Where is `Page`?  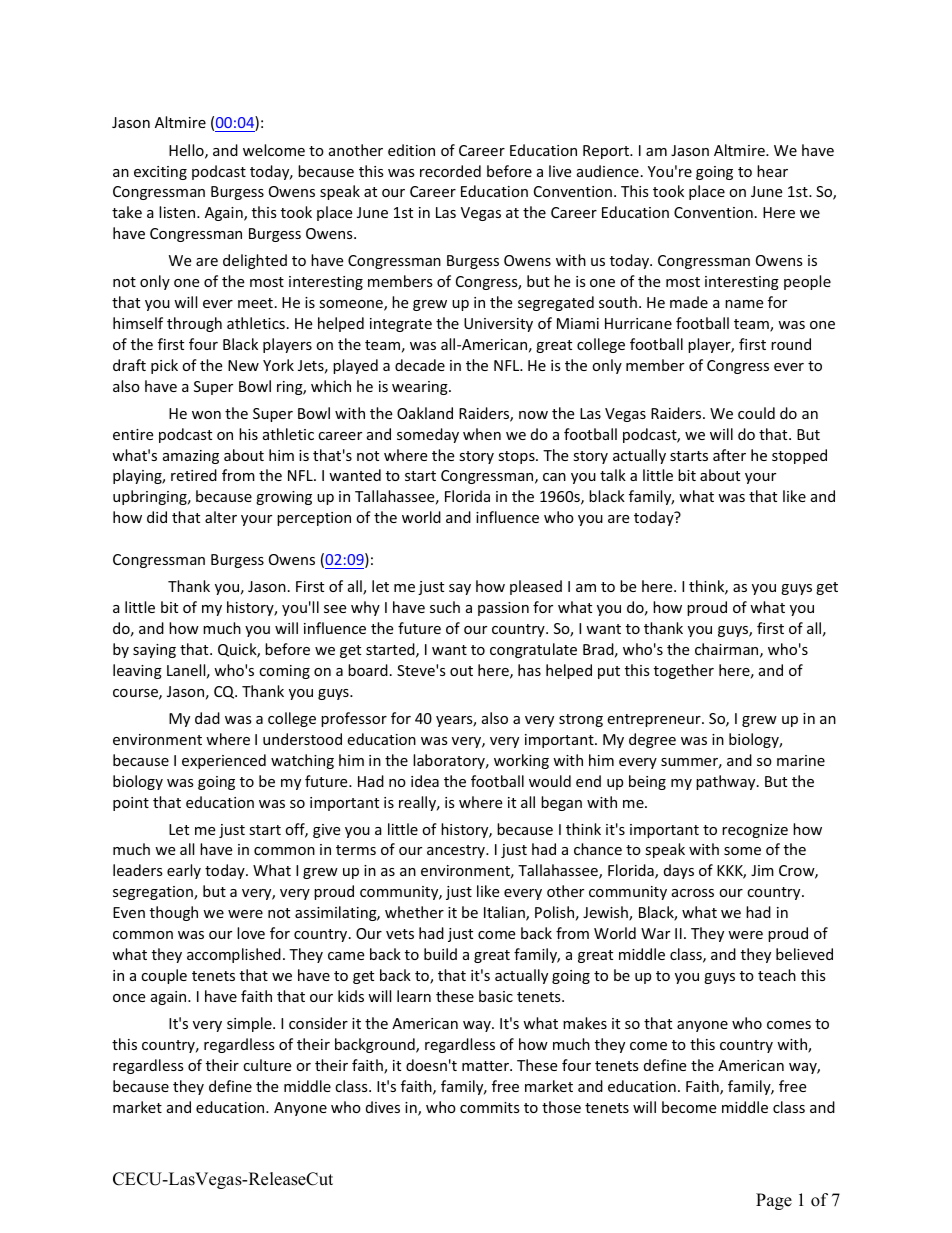
Page is located at coordinates (774, 1201).
